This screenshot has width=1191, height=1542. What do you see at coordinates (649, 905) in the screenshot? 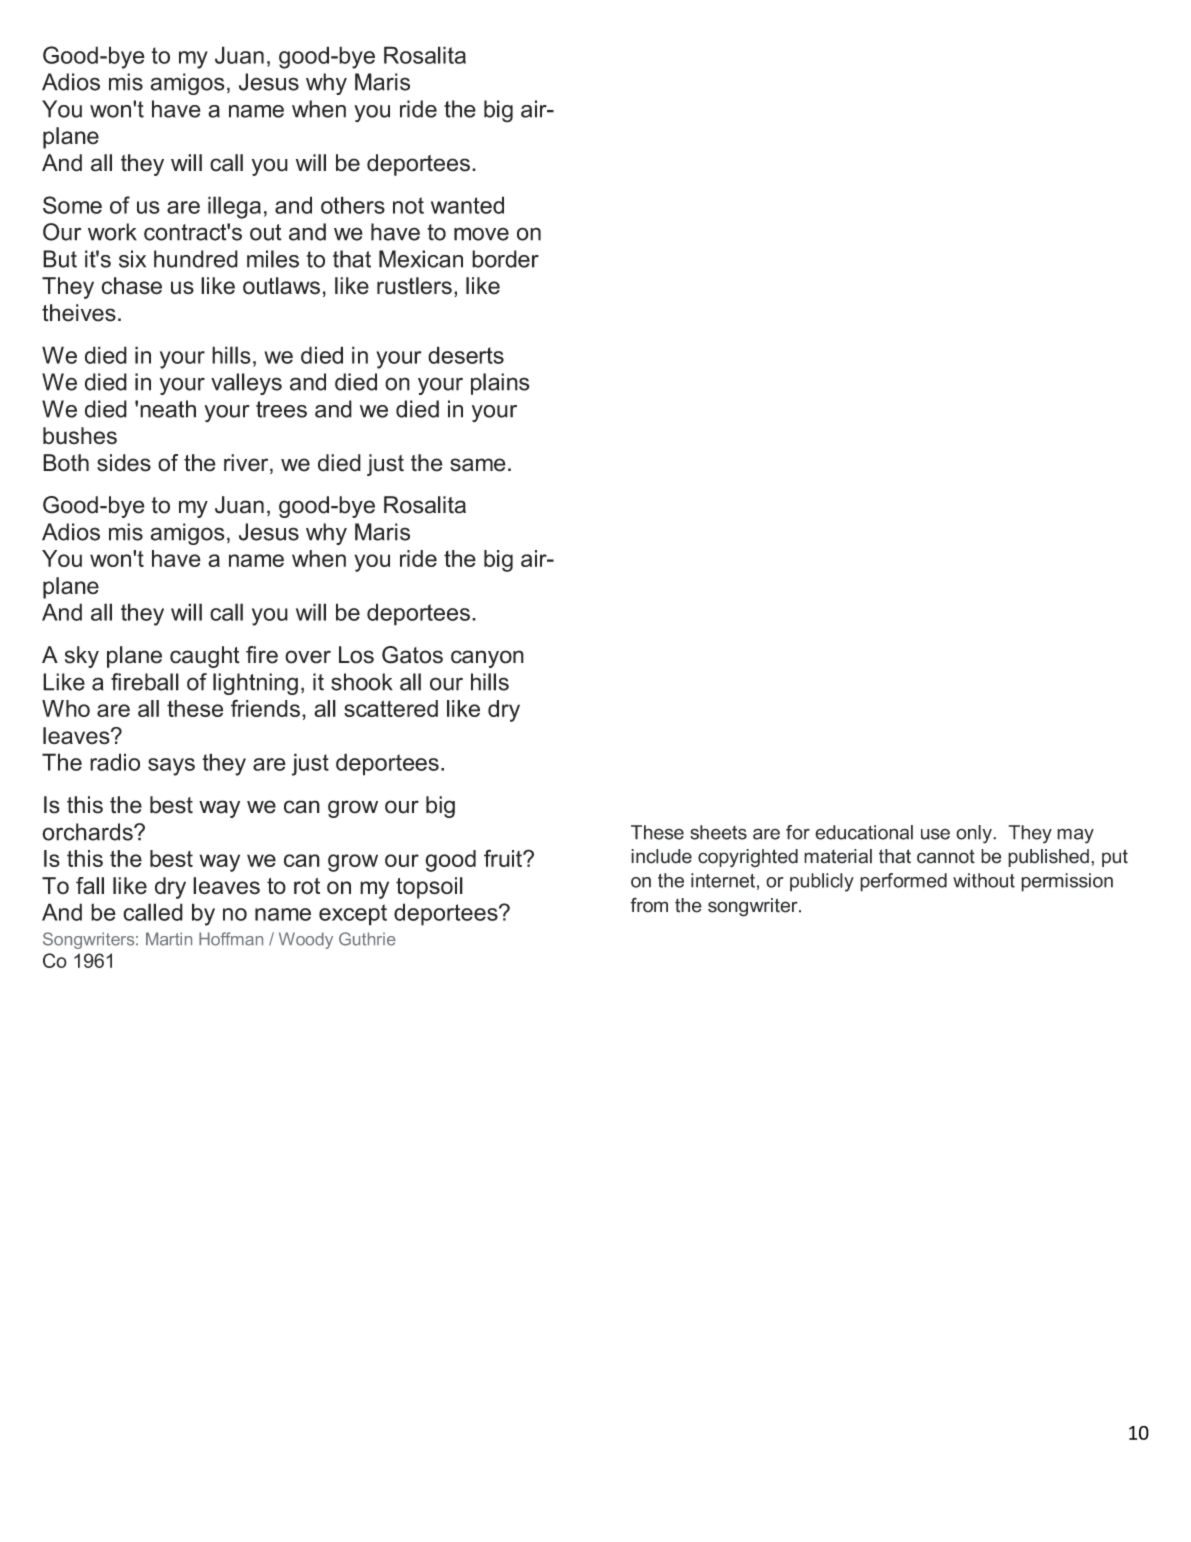
I see `from` at bounding box center [649, 905].
